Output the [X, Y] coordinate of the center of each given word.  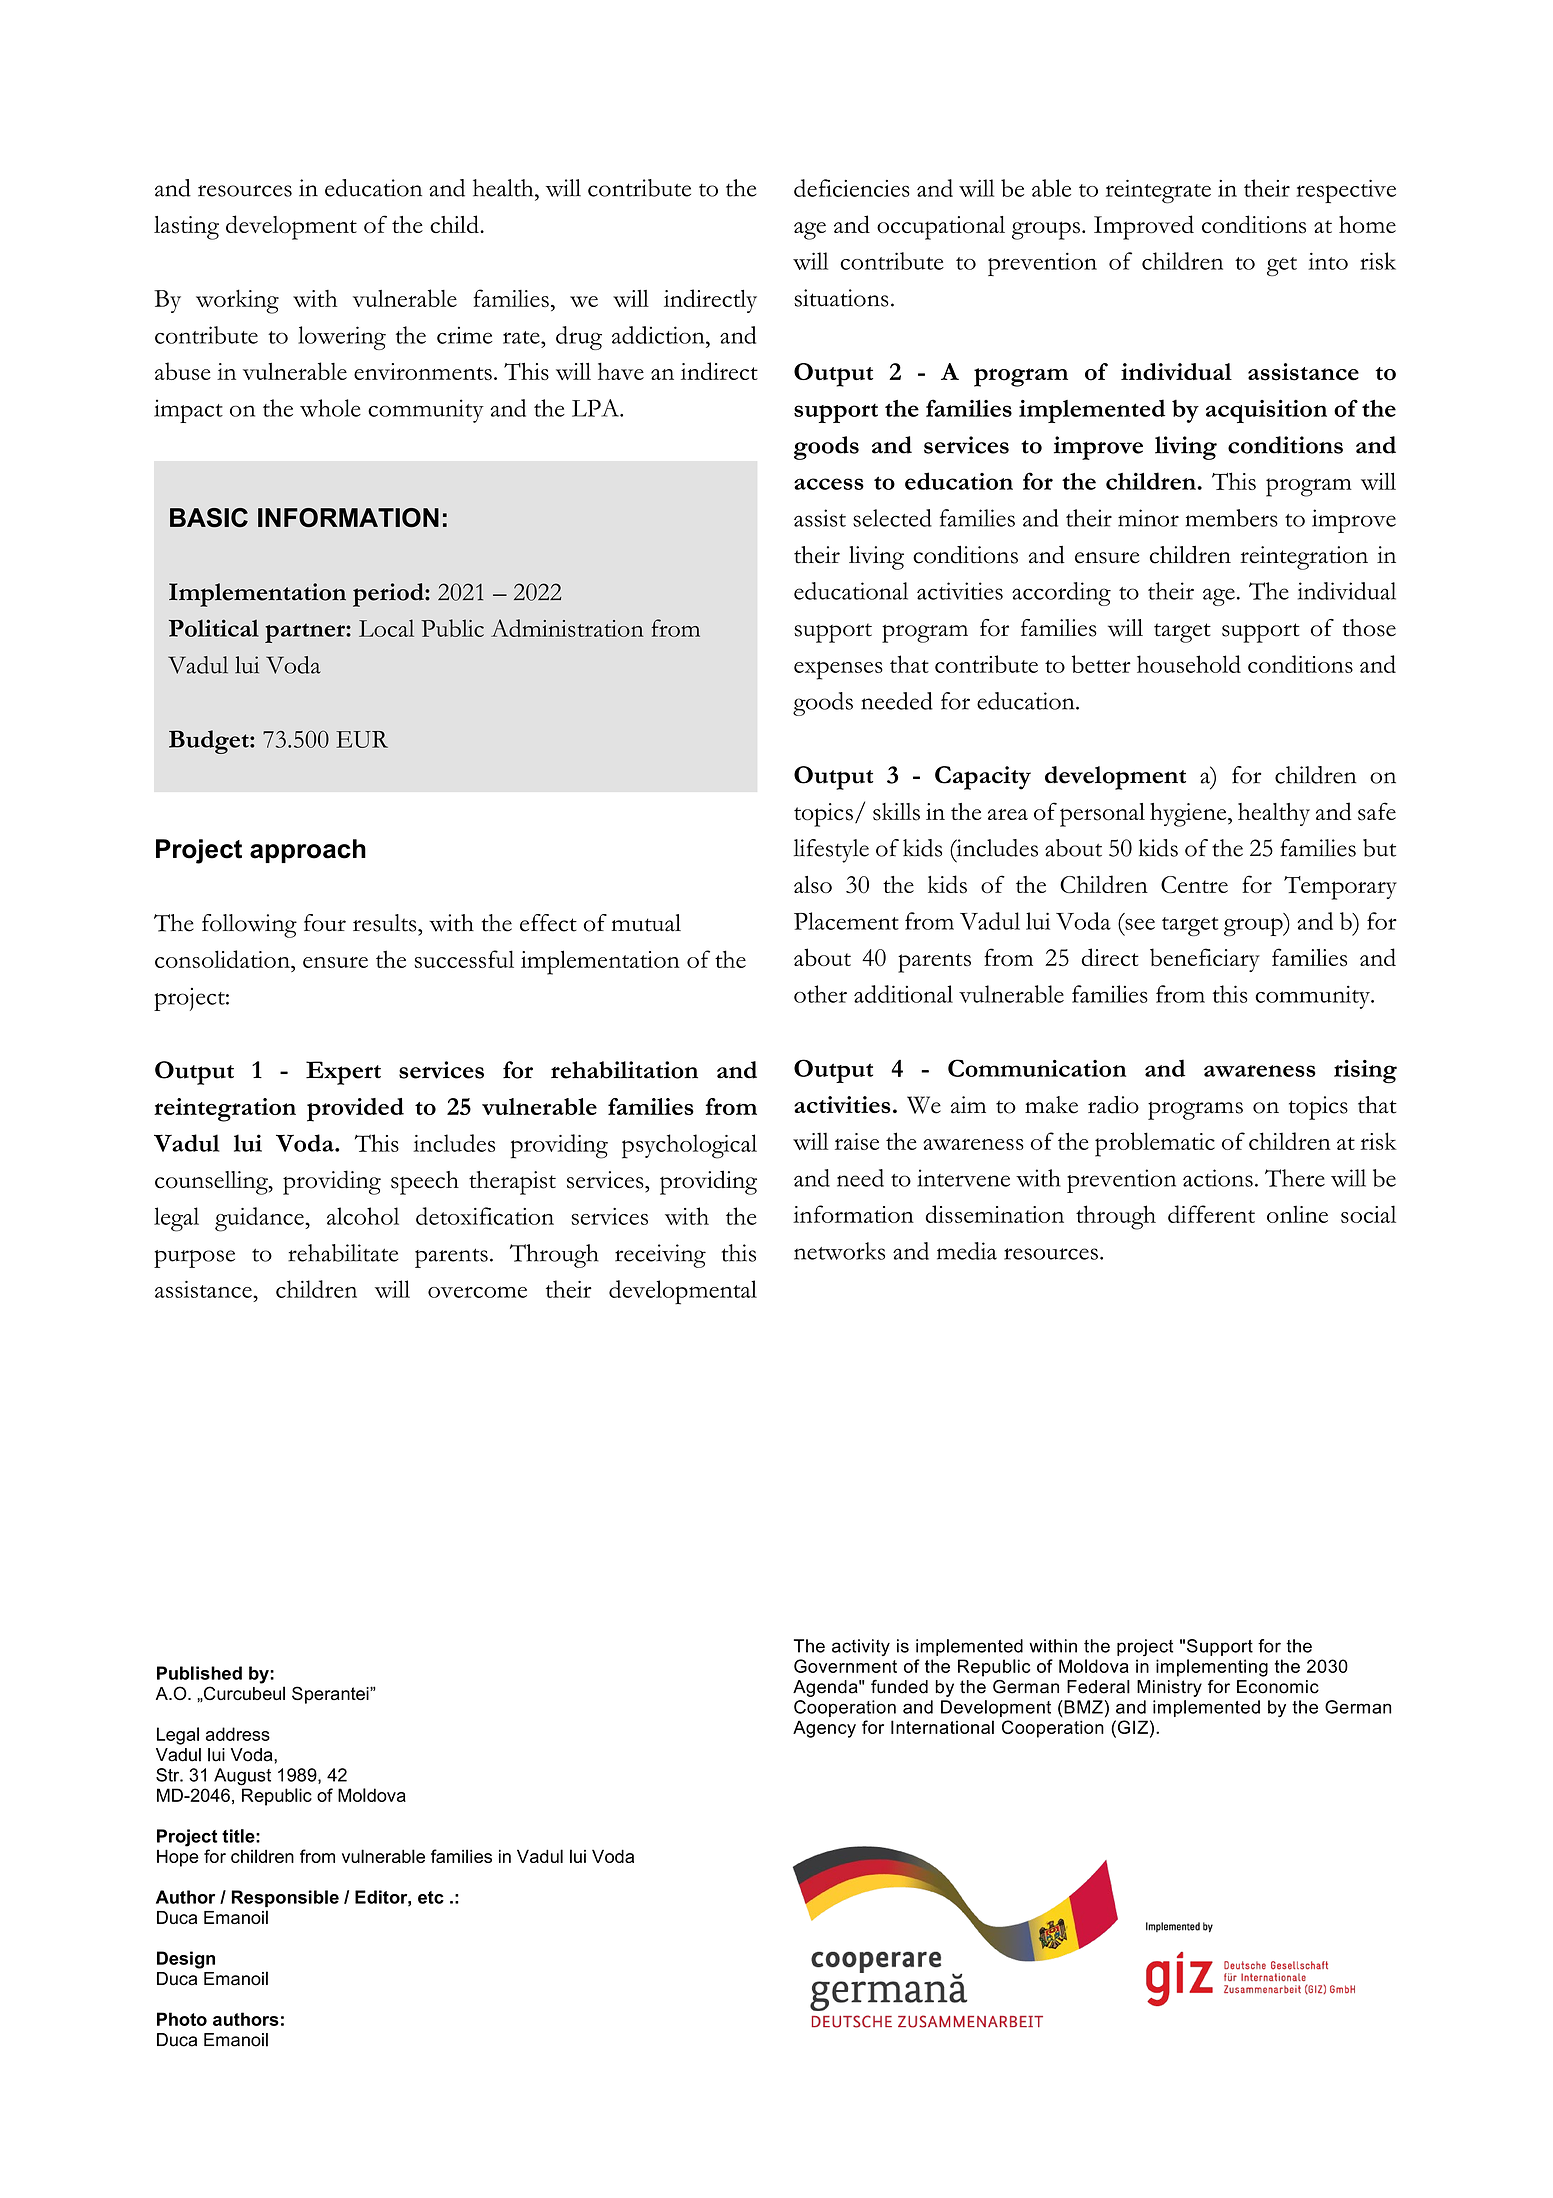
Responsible [285, 1898]
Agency [824, 1729]
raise [857, 1141]
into [1328, 261]
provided [355, 1110]
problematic [1155, 1144]
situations [841, 298]
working [237, 301]
